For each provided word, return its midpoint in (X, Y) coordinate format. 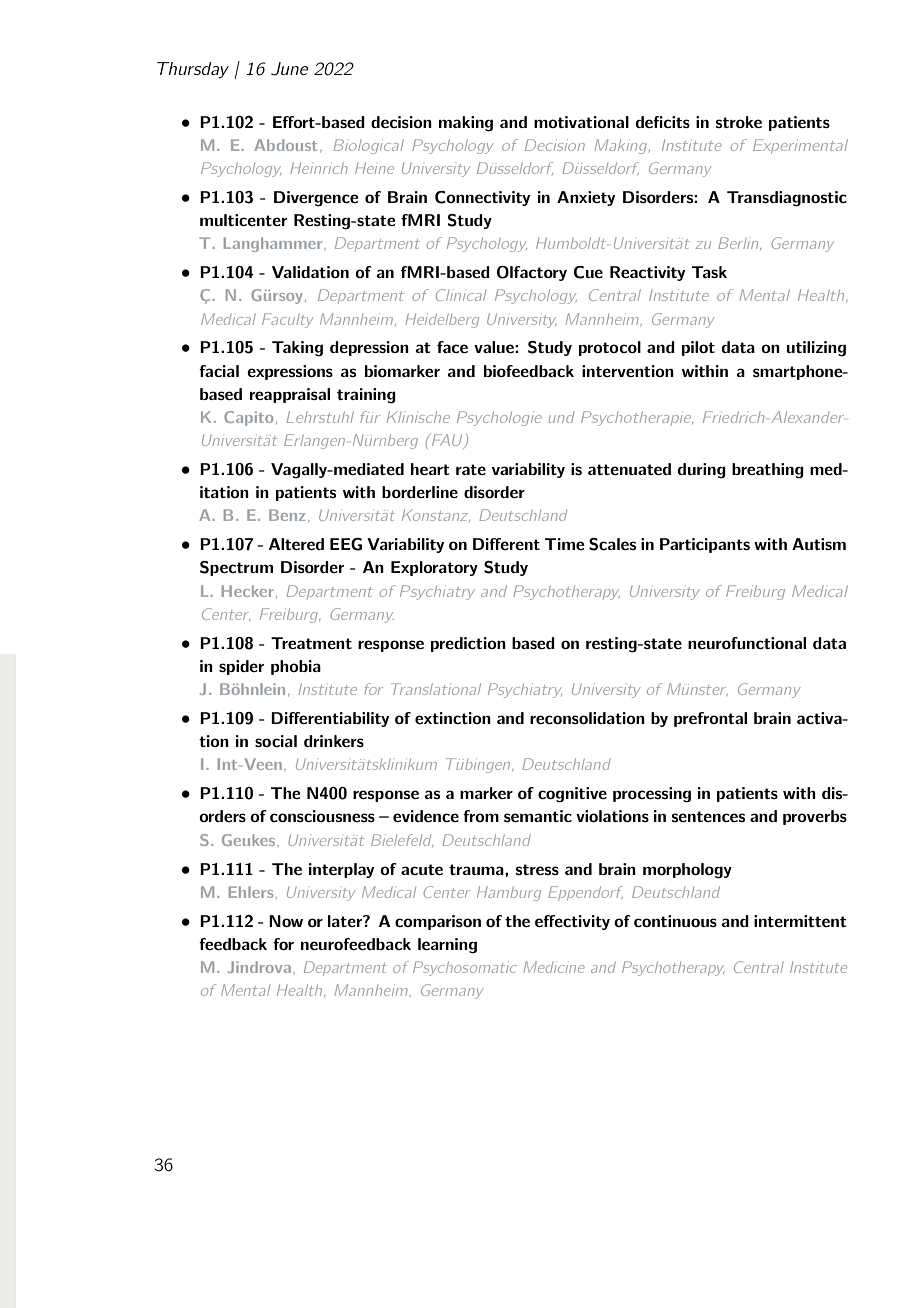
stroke (739, 122)
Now (286, 921)
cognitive (572, 795)
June (289, 69)
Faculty (288, 320)
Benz (287, 515)
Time (564, 544)
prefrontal (710, 719)
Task (709, 272)
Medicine (554, 967)
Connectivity (482, 198)
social (276, 741)
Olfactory (532, 273)
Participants (705, 545)
